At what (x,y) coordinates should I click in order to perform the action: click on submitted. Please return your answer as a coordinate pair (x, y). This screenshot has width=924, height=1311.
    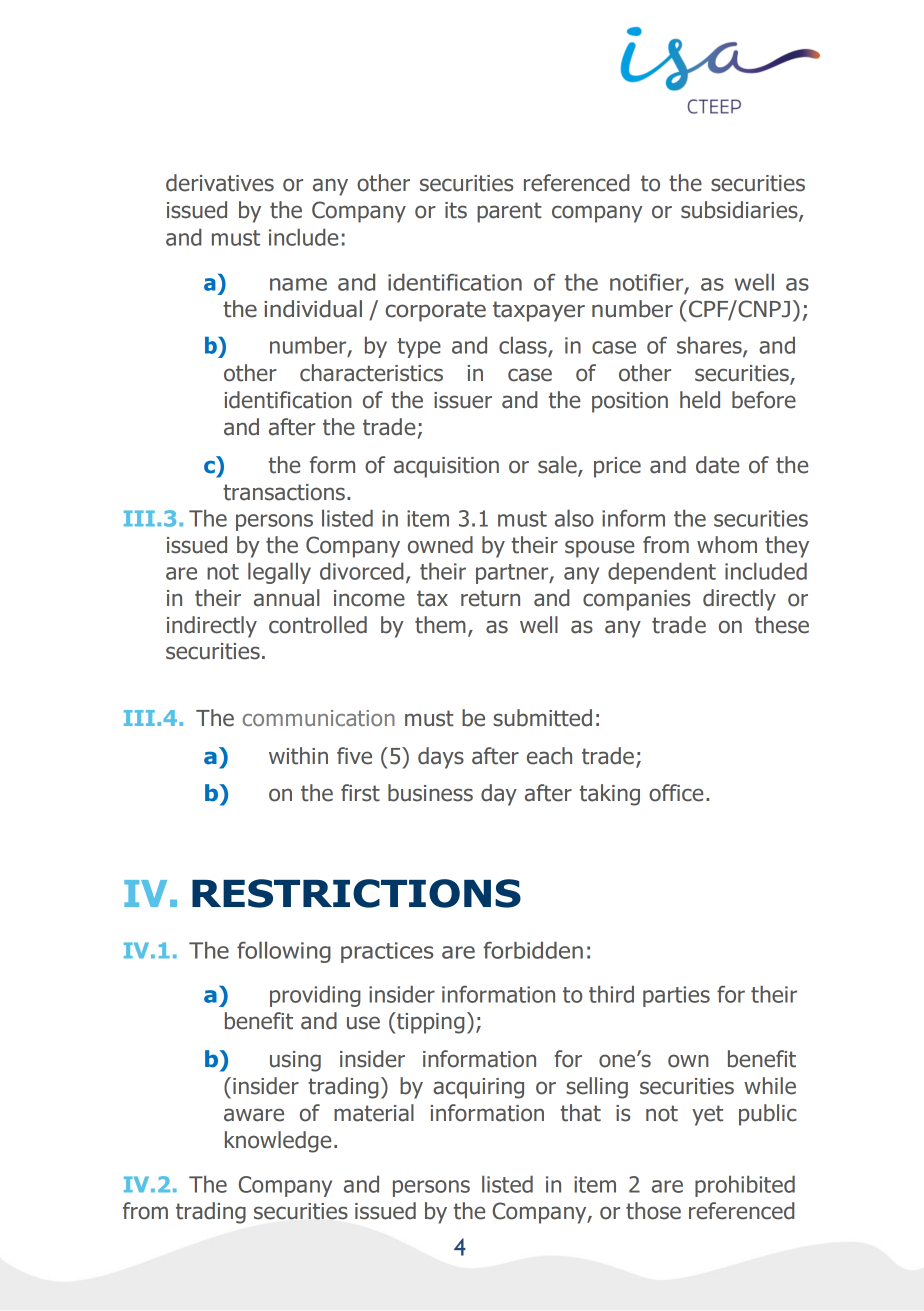
    Looking at the image, I should click on (543, 718).
